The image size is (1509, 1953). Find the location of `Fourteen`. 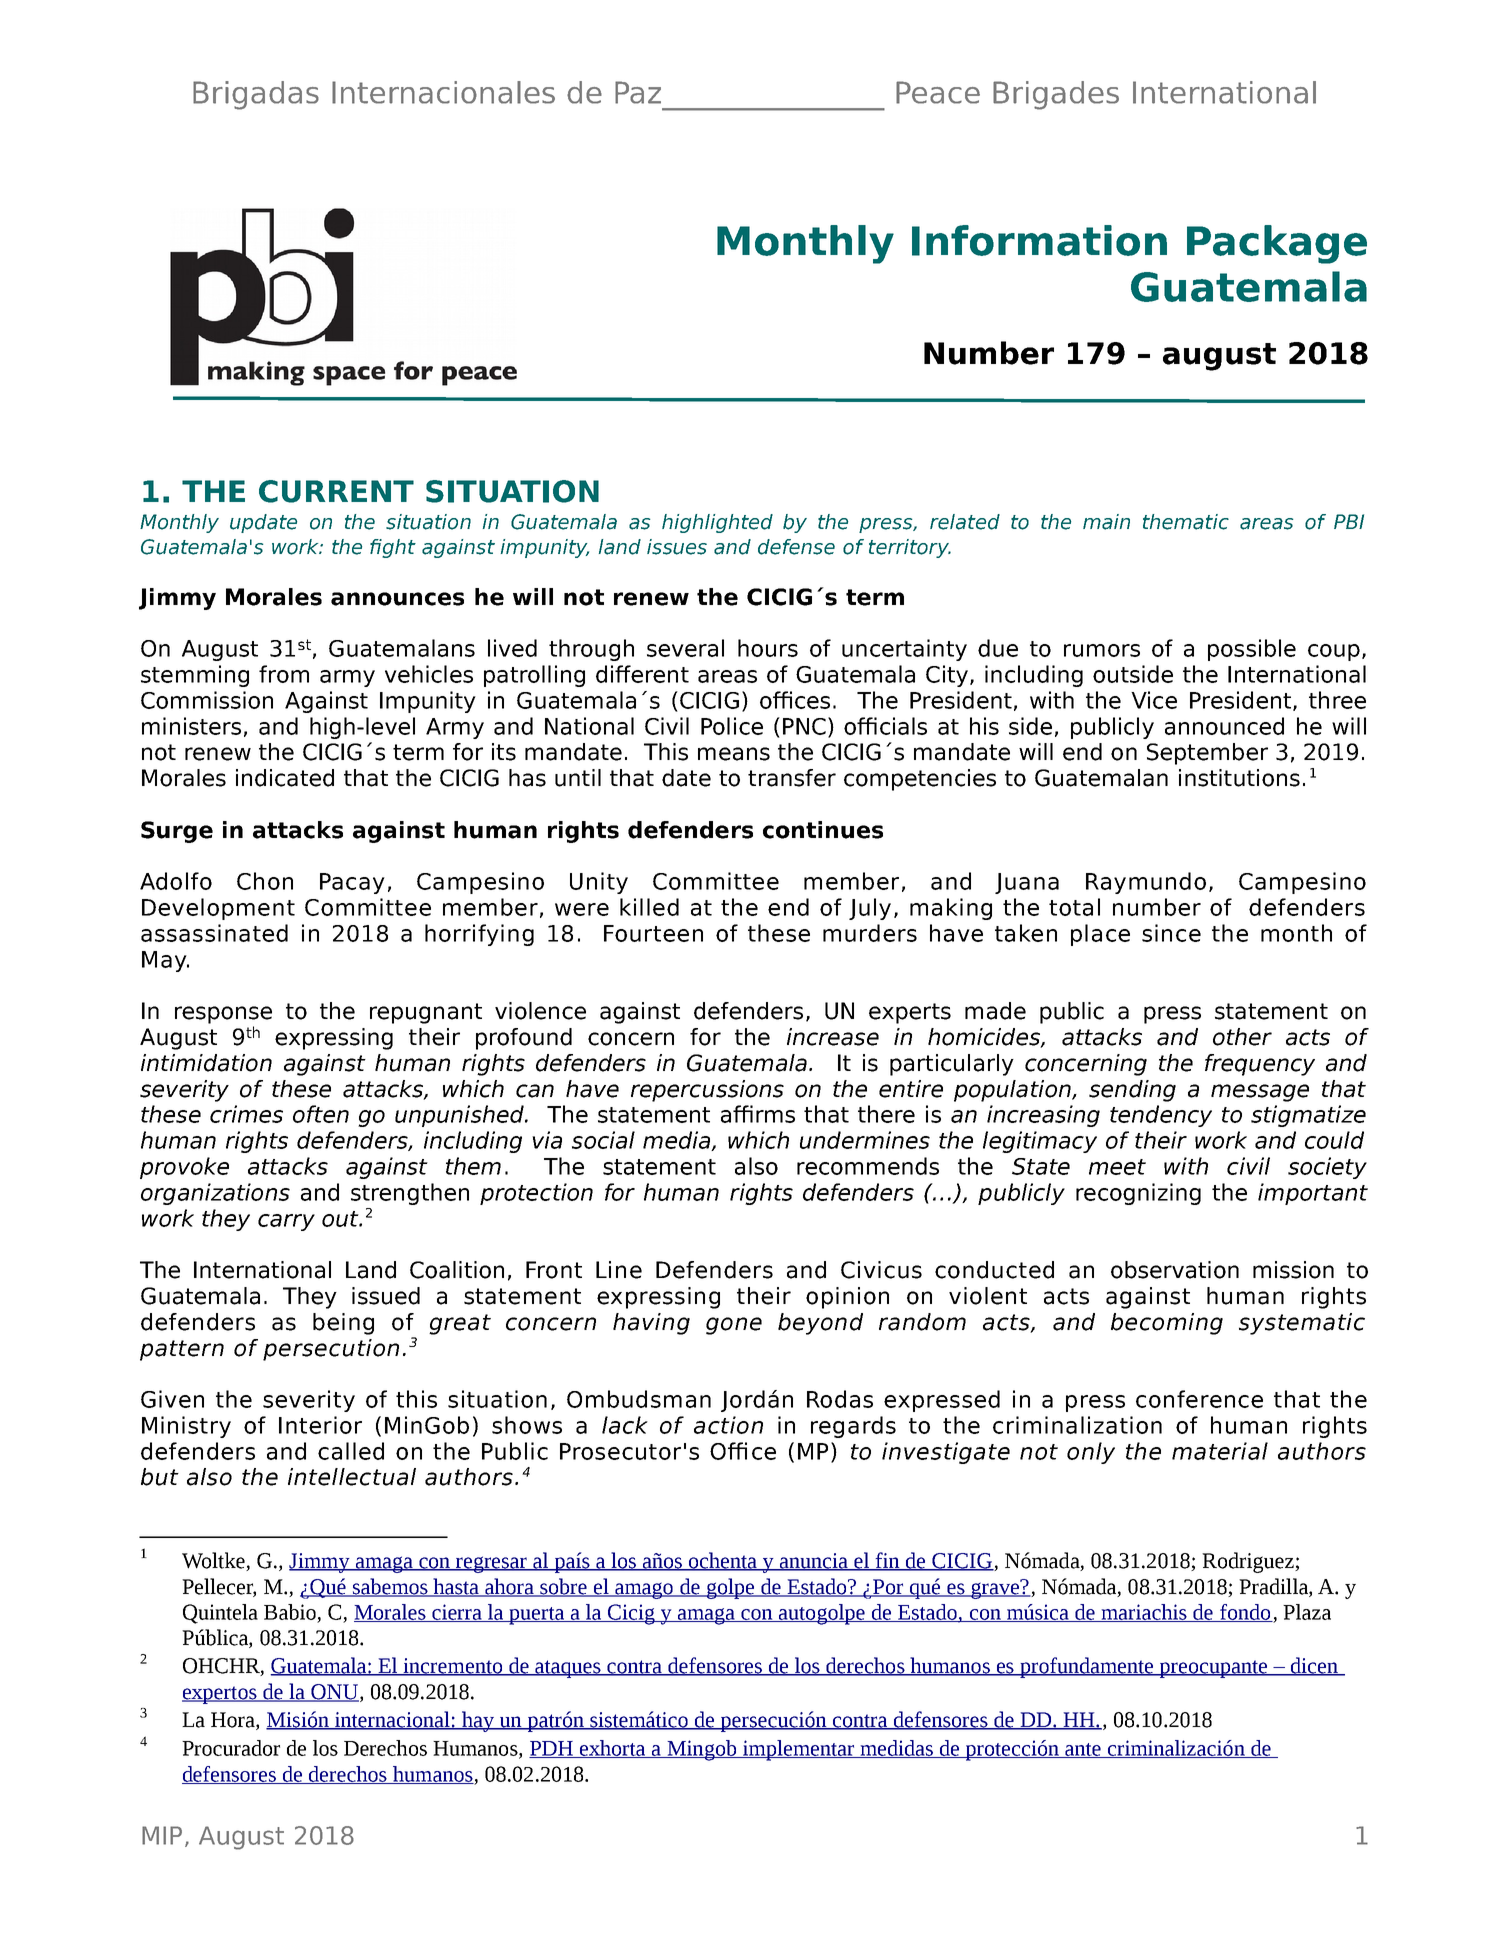

Fourteen is located at coordinates (653, 933).
